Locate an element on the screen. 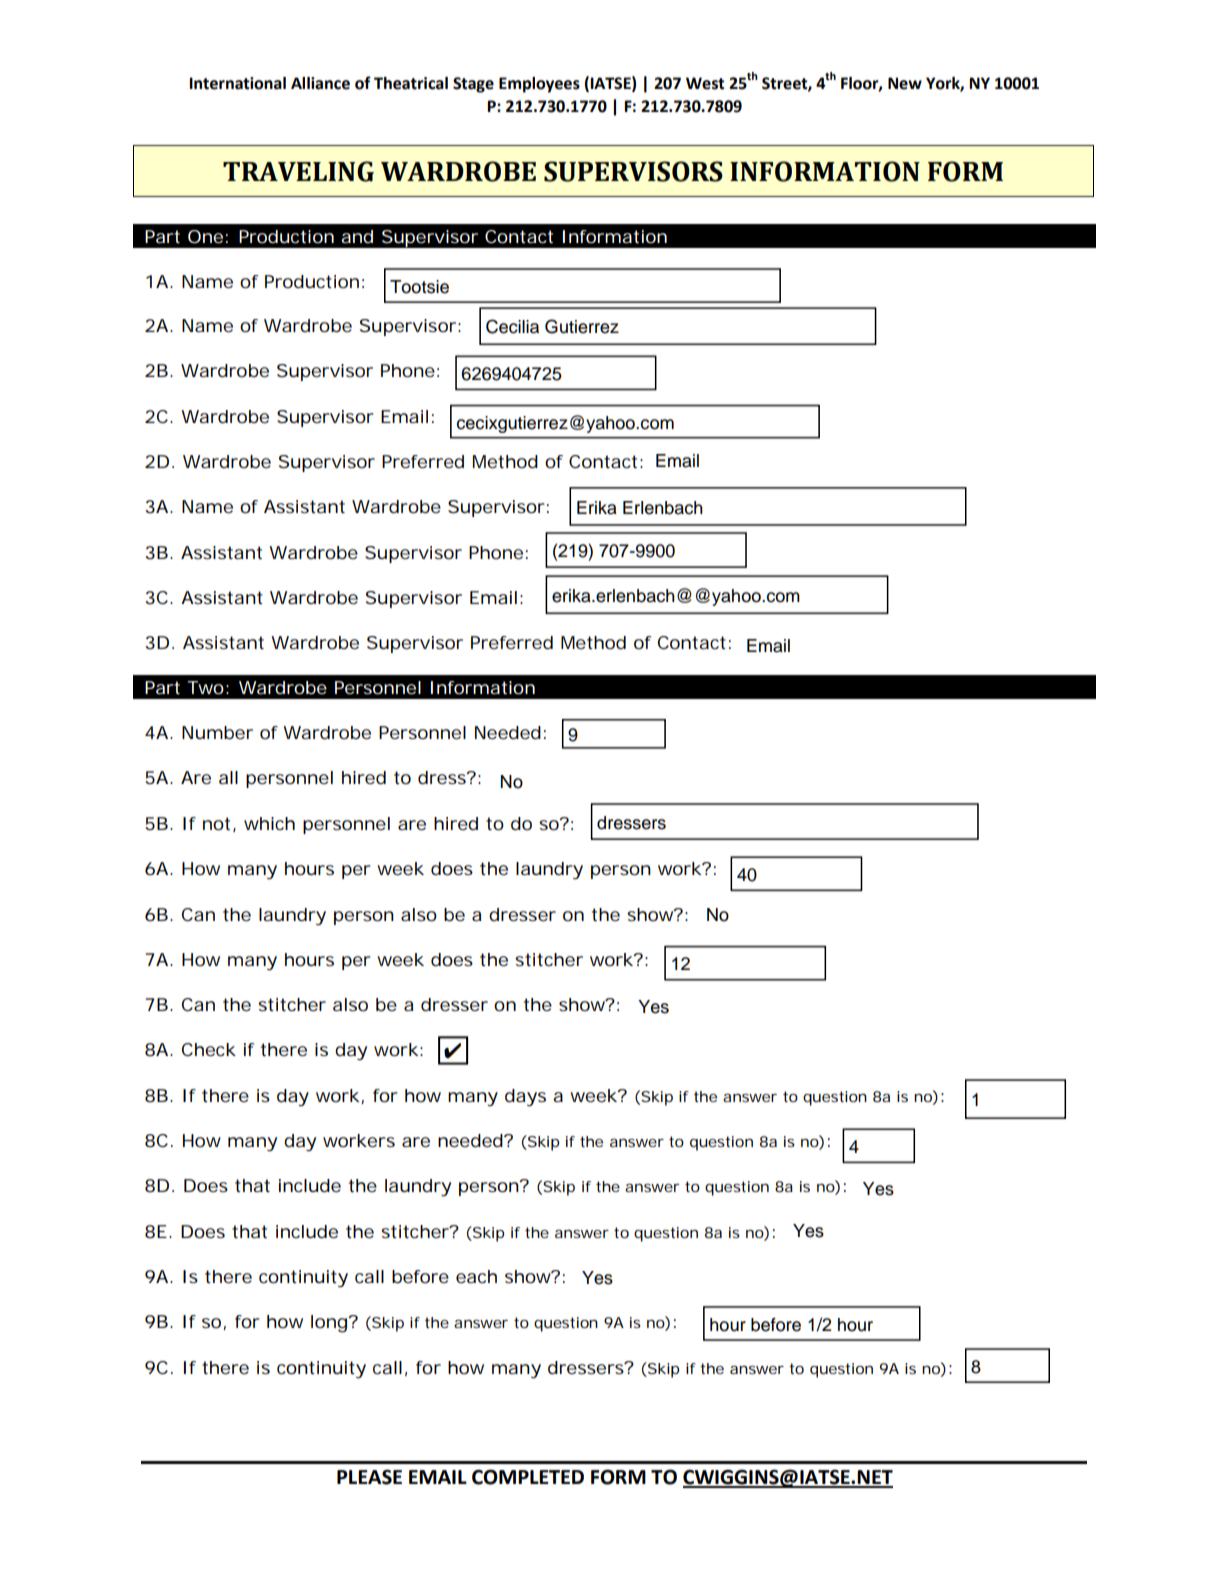  each is located at coordinates (476, 1276).
